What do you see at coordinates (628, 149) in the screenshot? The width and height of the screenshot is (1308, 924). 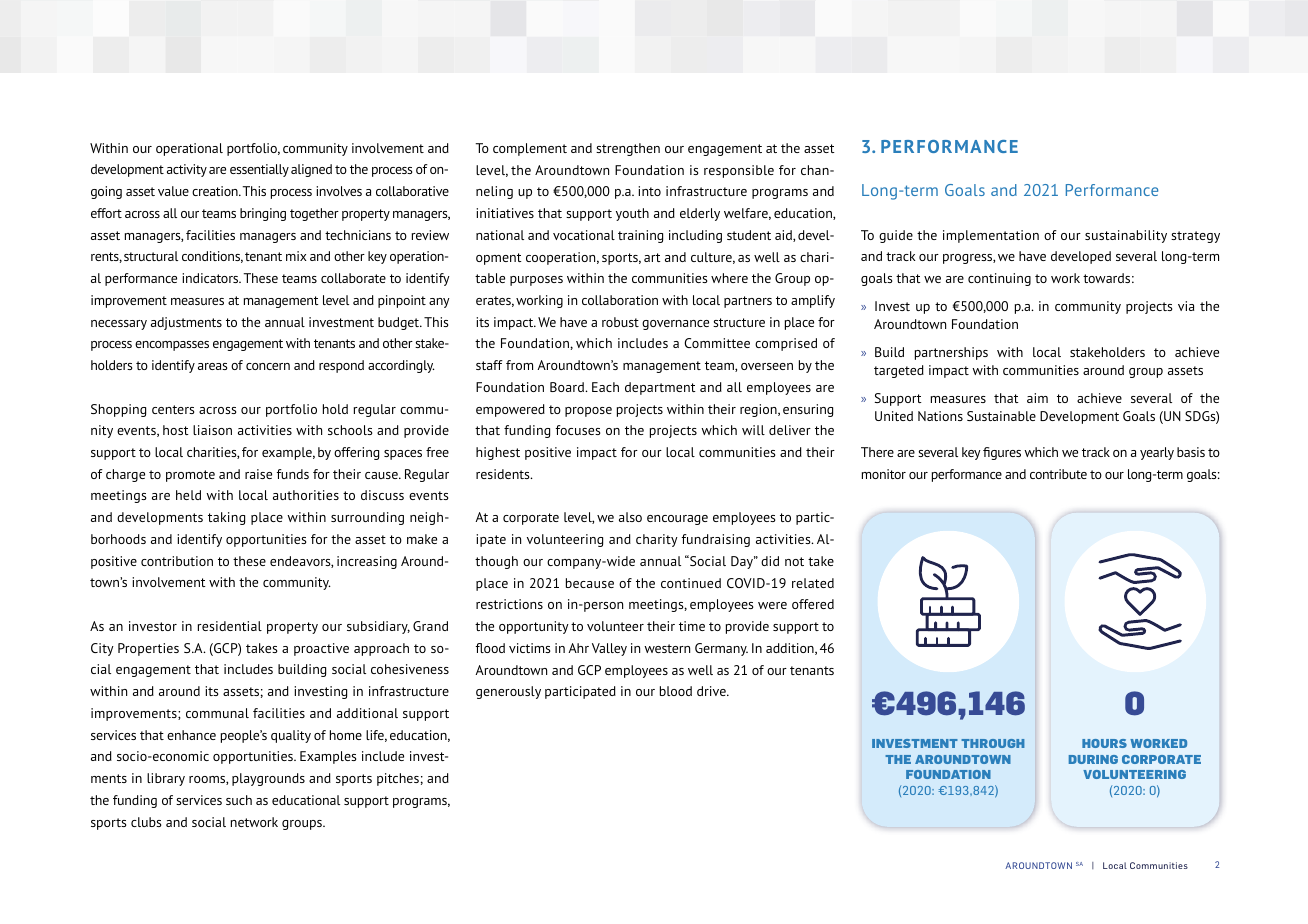 I see `strengthen` at bounding box center [628, 149].
